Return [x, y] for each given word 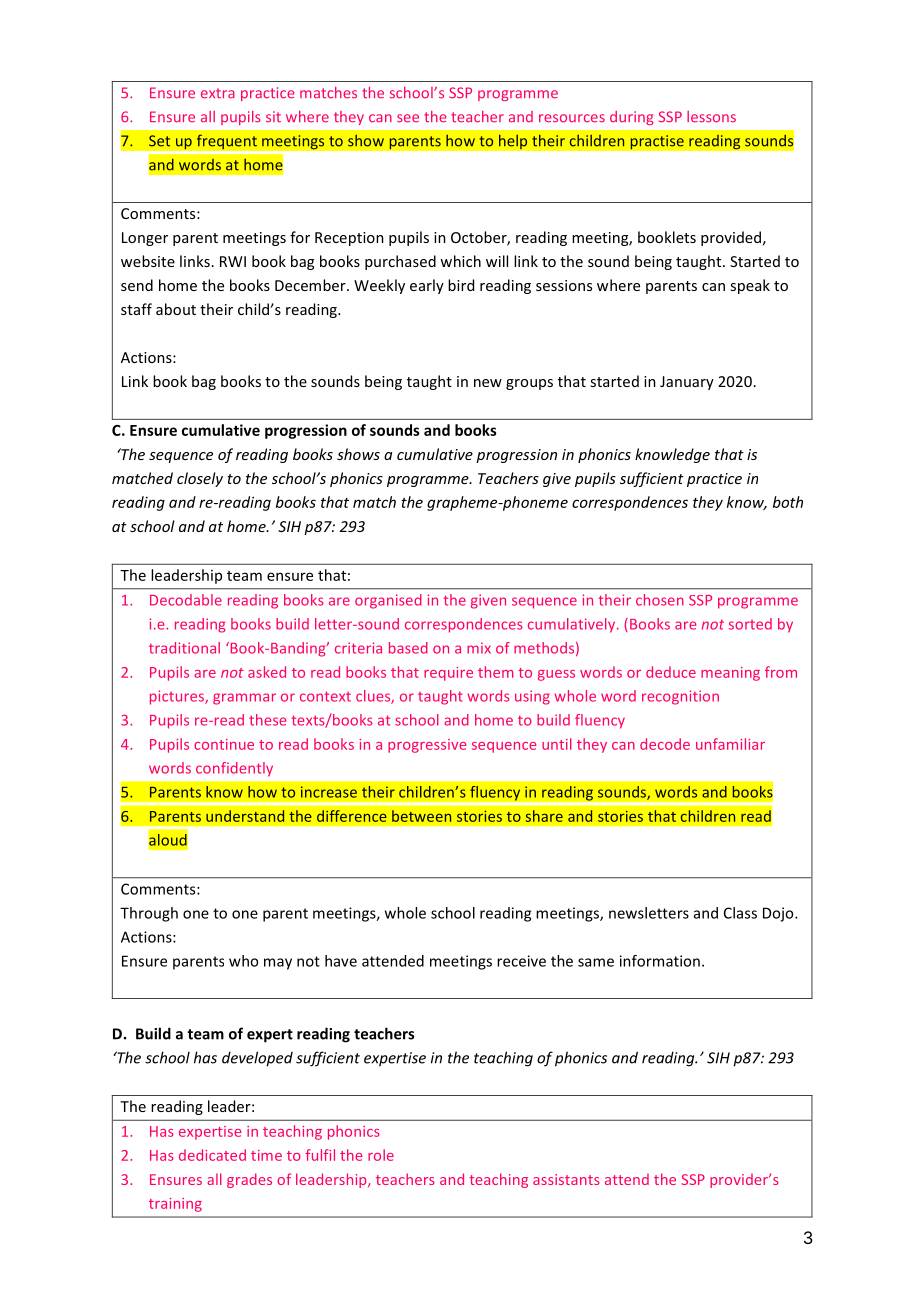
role [381, 1155]
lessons [711, 117]
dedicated [212, 1155]
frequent [226, 142]
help [513, 142]
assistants [566, 1179]
